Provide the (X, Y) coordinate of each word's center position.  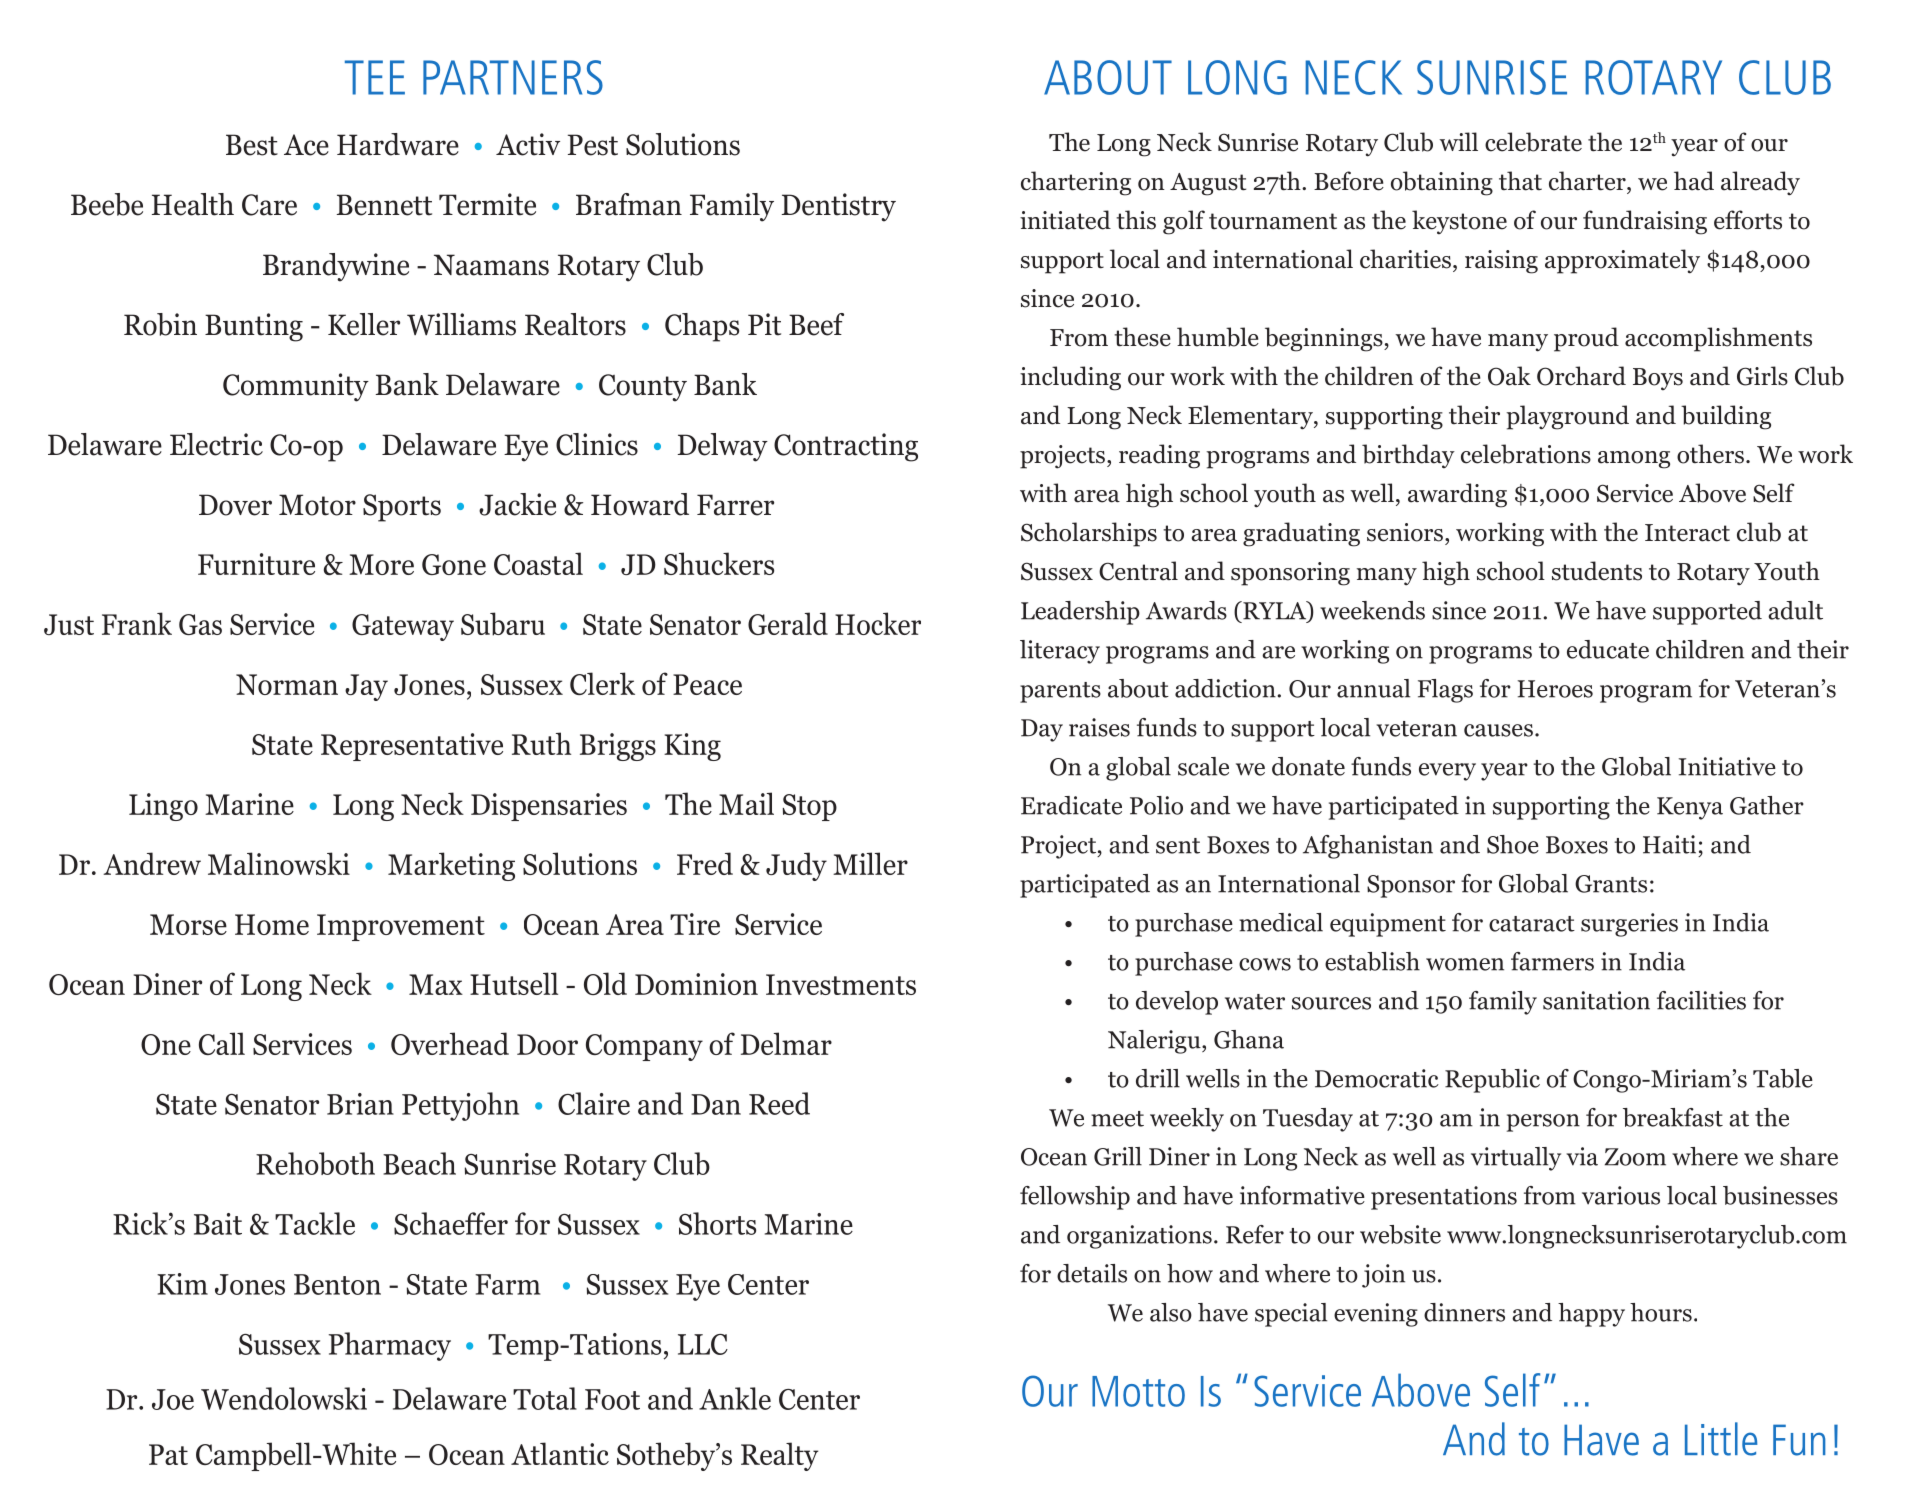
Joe (173, 1399)
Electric (216, 444)
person (1543, 1123)
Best (252, 145)
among (1634, 460)
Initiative (1727, 766)
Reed (779, 1103)
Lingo (163, 807)
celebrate (1533, 142)
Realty (779, 1456)
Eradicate (1071, 805)
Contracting (846, 447)
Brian (360, 1104)
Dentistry (838, 207)
